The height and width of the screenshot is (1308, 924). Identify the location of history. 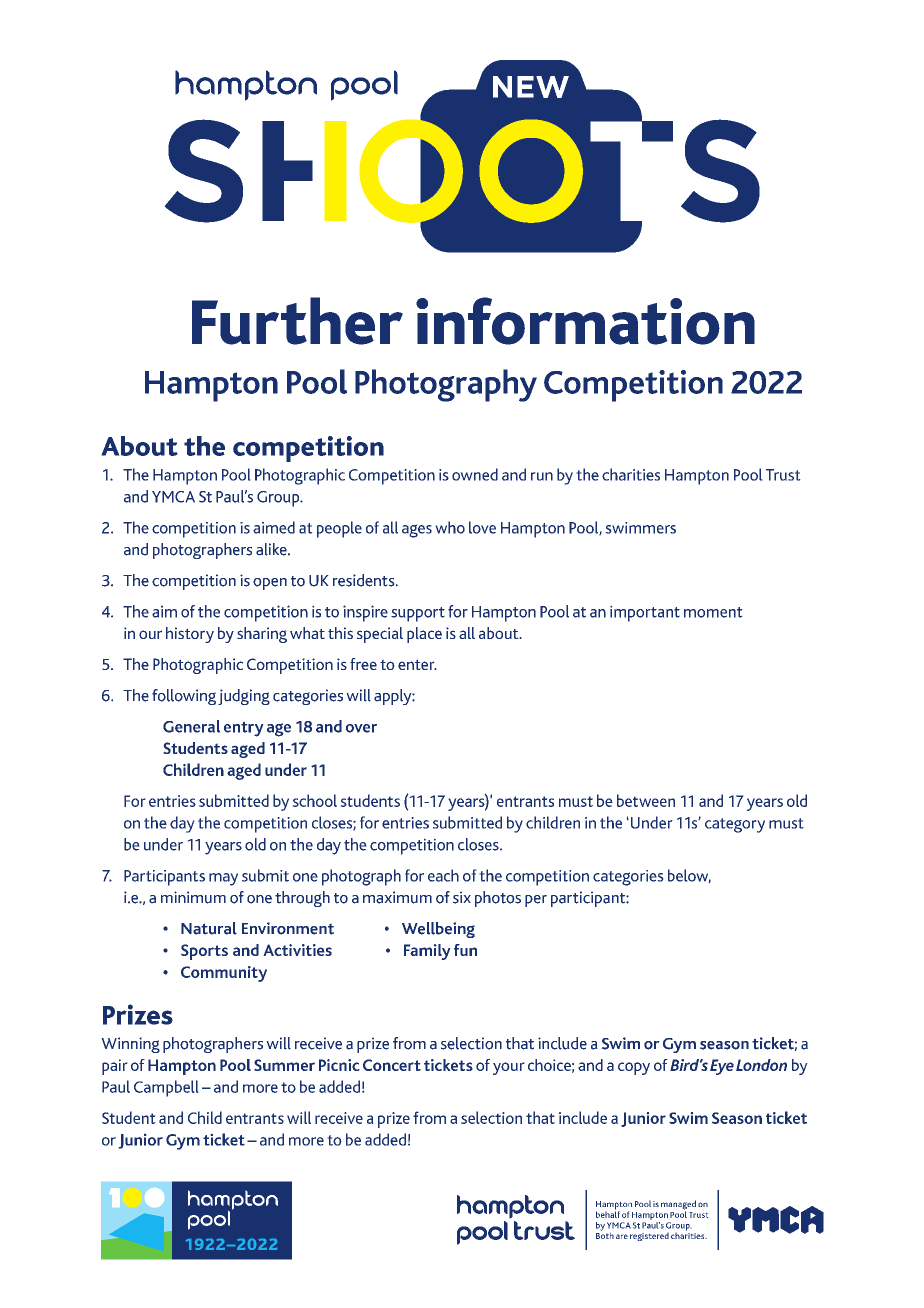
(190, 635).
